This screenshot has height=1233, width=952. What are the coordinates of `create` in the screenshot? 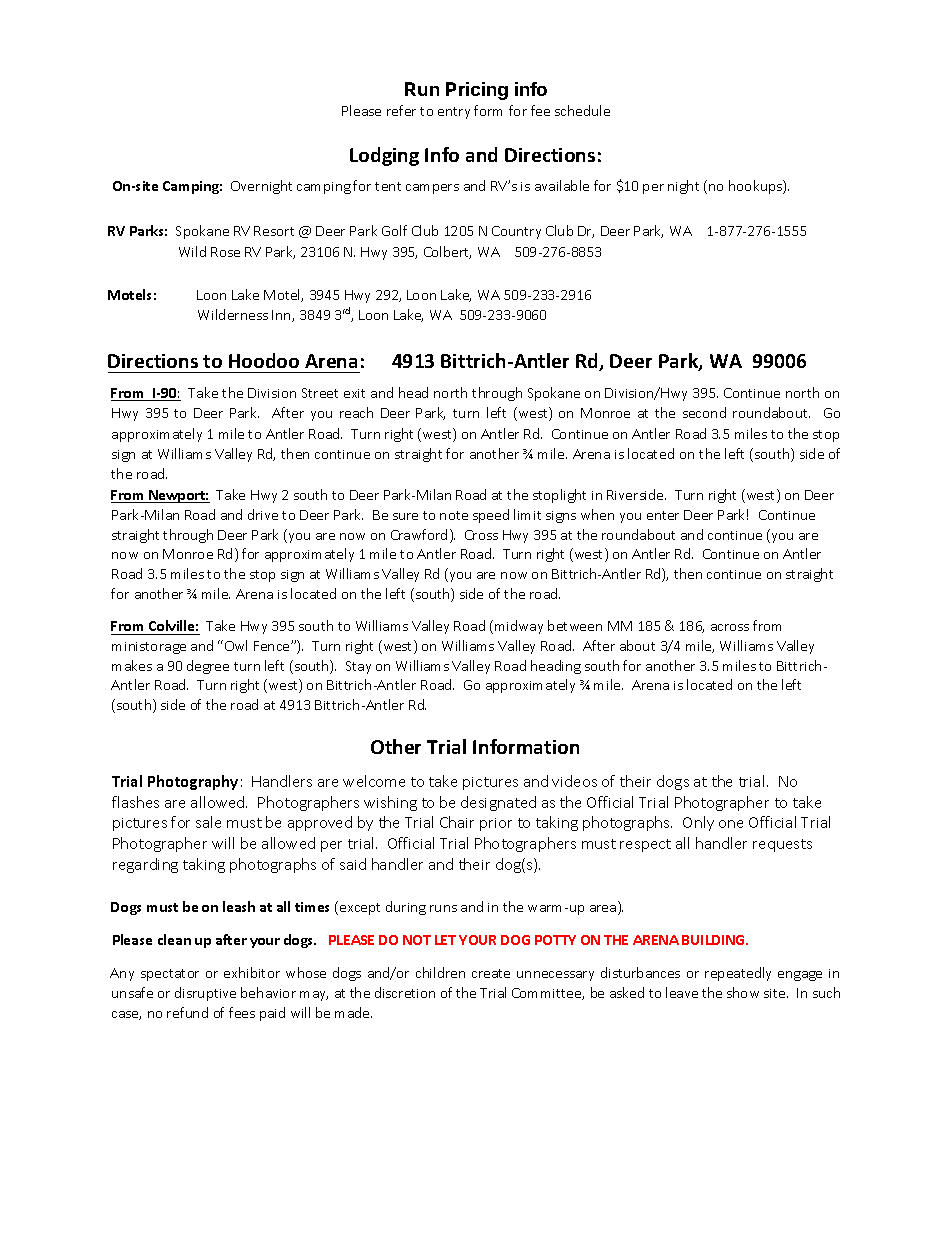 It's located at (491, 973).
